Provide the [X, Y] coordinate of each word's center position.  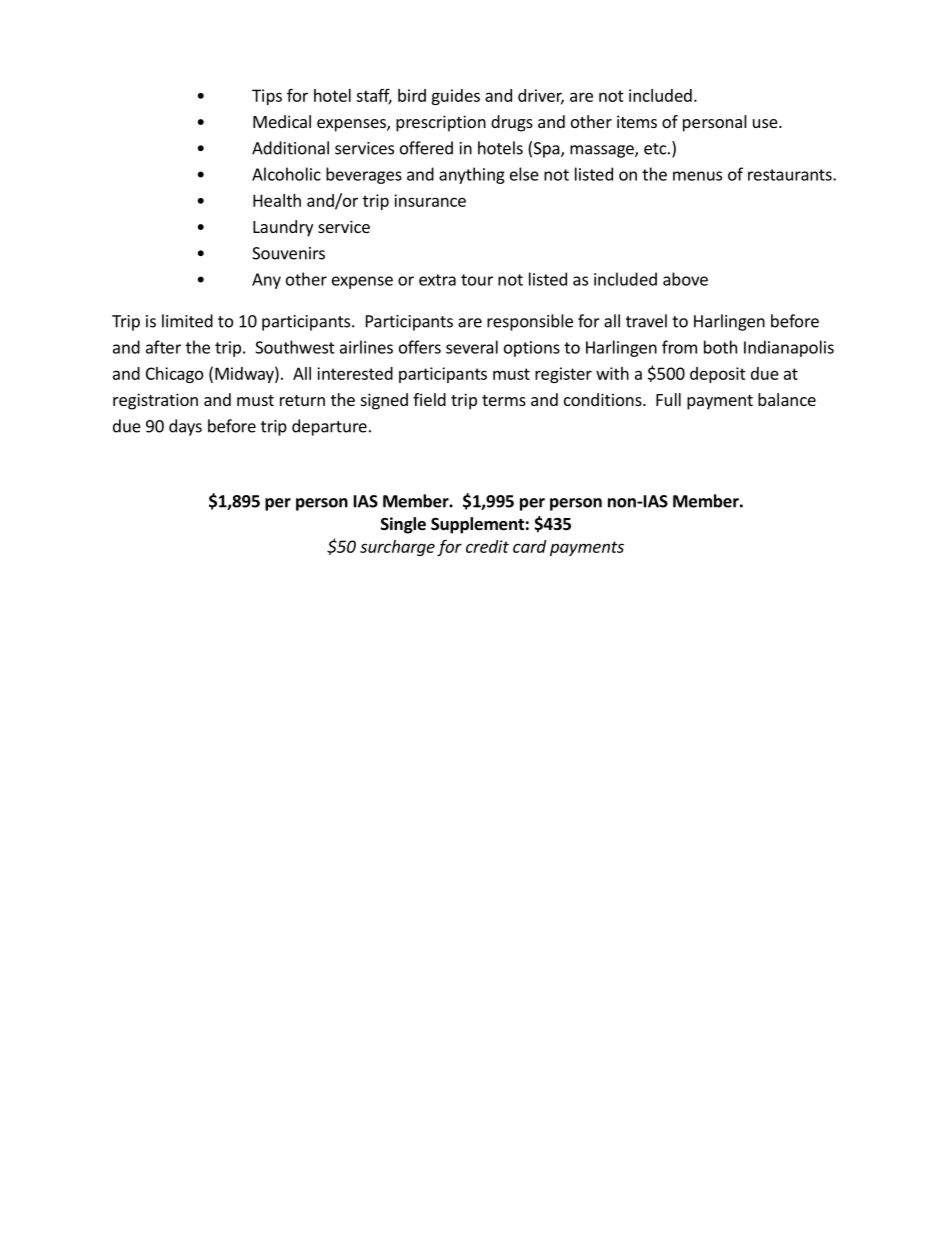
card [529, 546]
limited [187, 321]
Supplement [477, 525]
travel [646, 321]
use [766, 123]
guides [455, 97]
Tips [267, 97]
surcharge [397, 548]
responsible [530, 322]
